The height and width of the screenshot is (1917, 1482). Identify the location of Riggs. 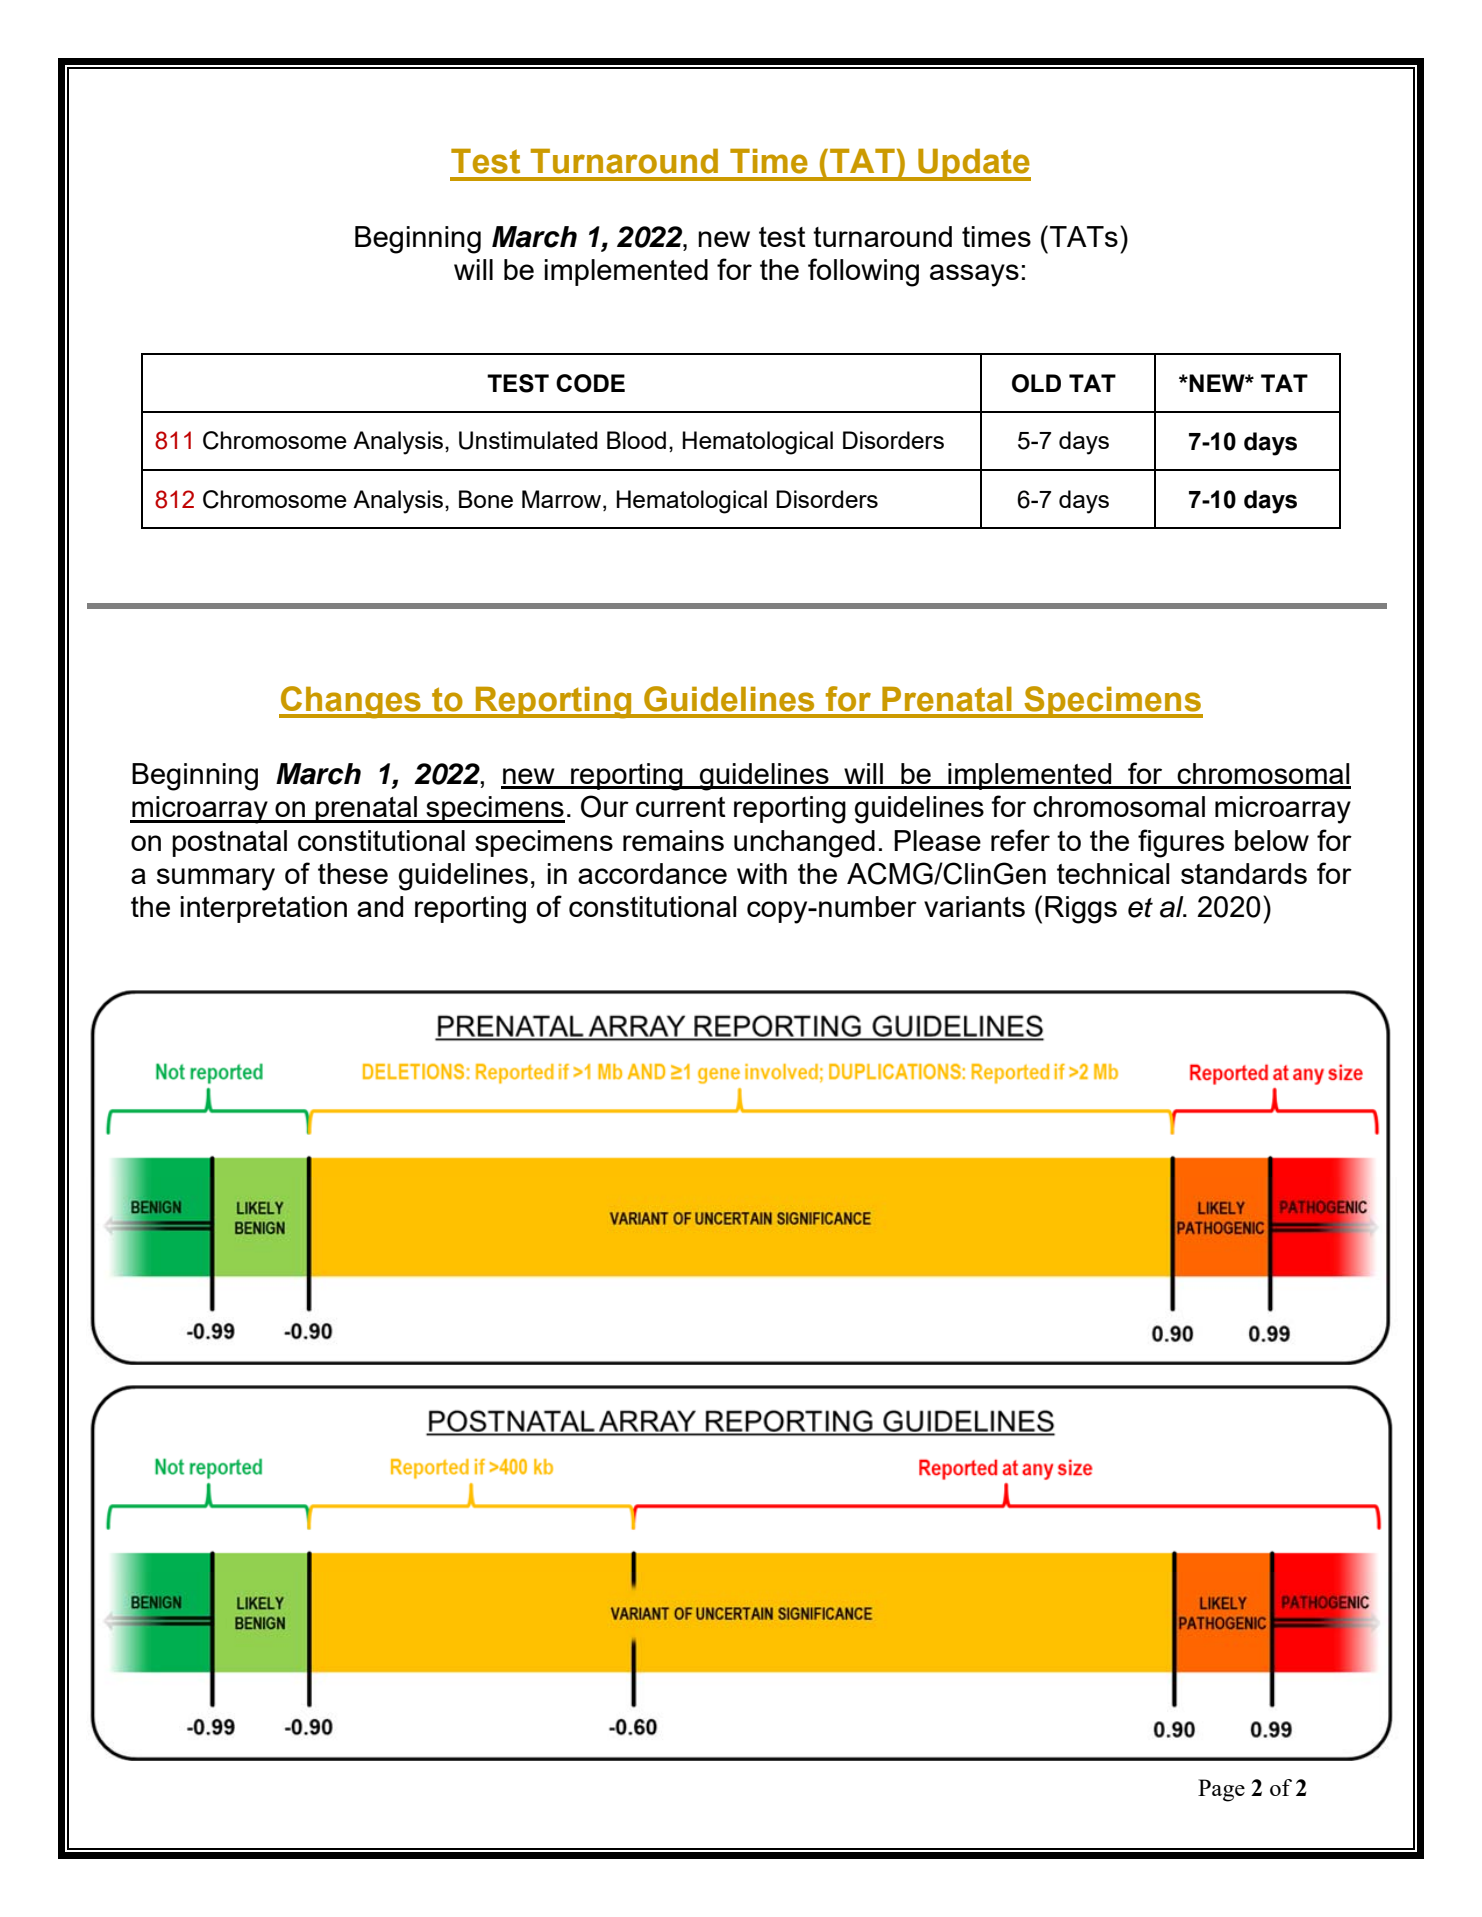
(1081, 910).
